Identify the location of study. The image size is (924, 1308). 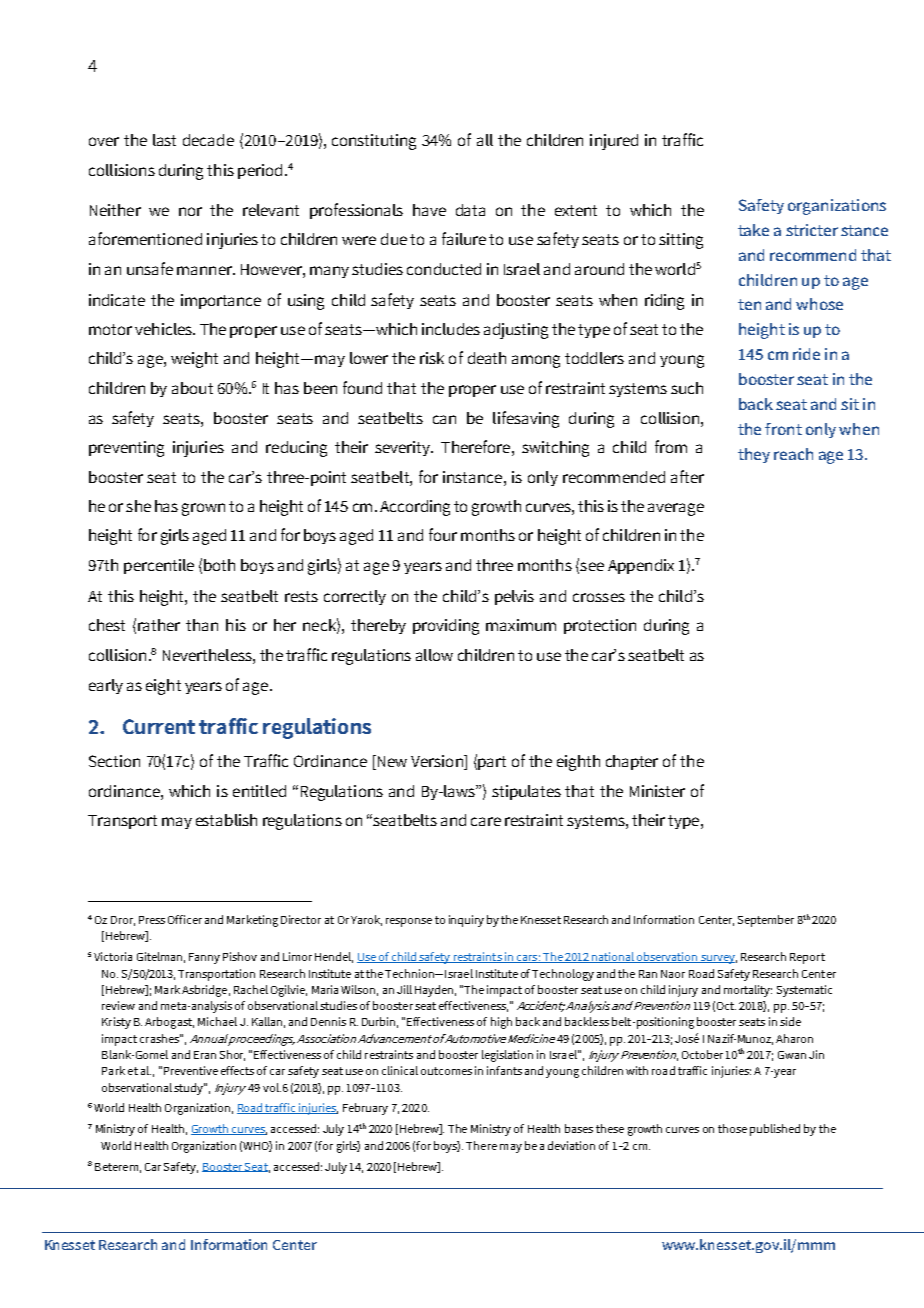
(189, 1089).
